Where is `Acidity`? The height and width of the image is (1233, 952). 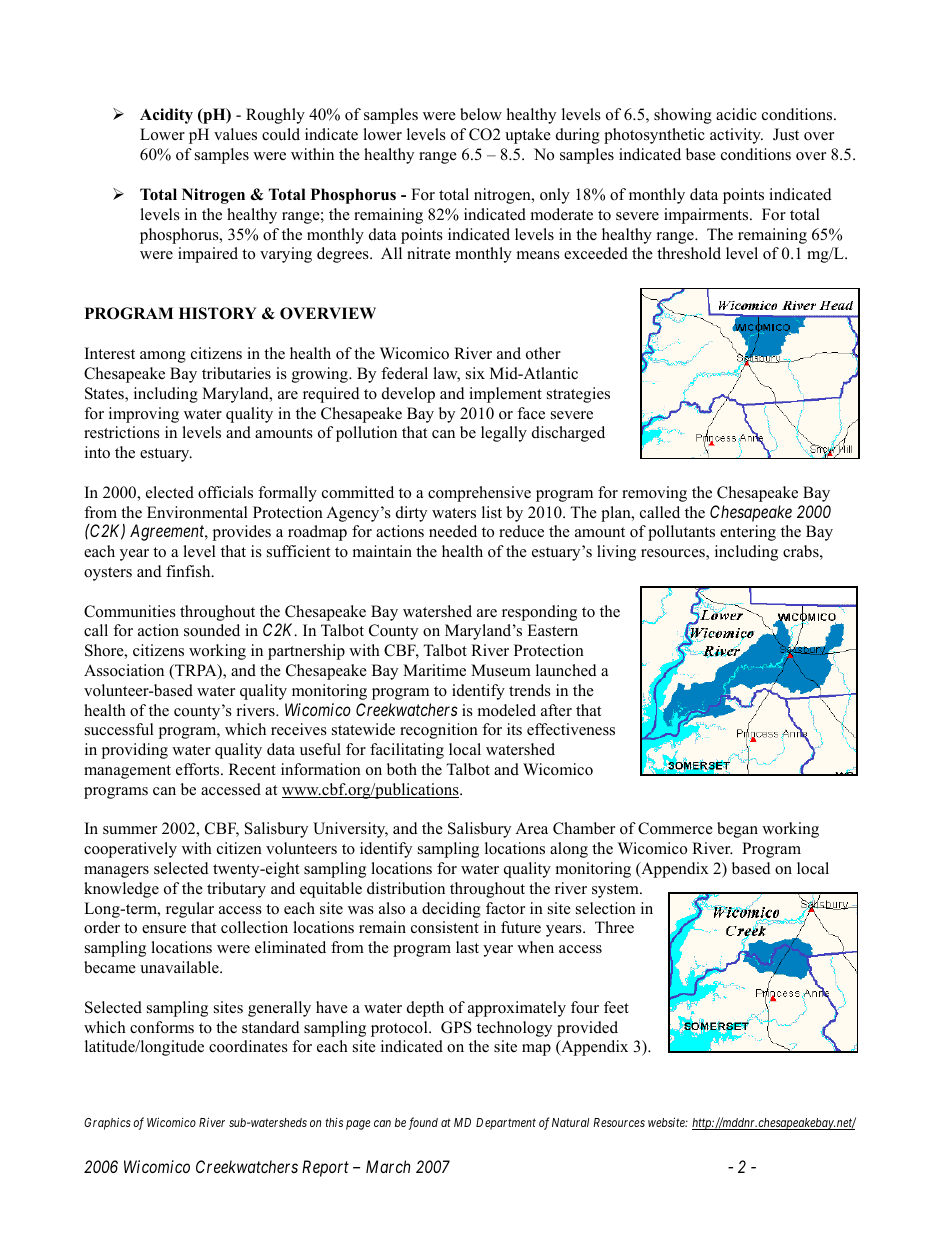 Acidity is located at coordinates (166, 116).
